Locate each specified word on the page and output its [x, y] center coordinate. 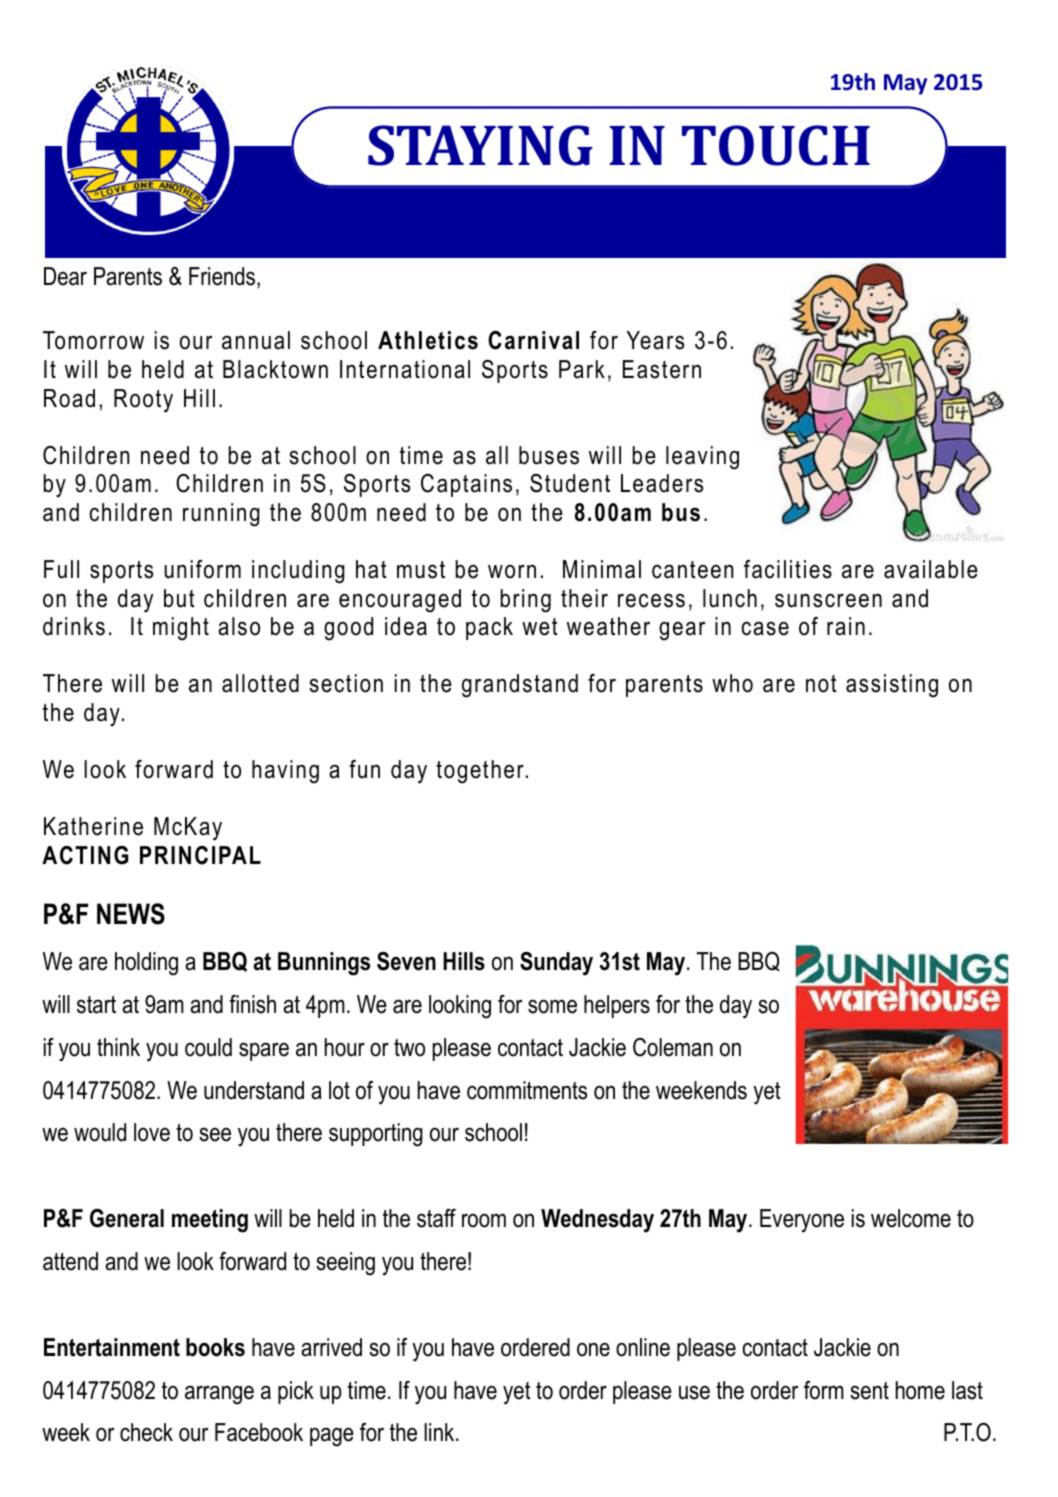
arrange [219, 1395]
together [480, 772]
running [221, 515]
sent [869, 1391]
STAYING [480, 145]
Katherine [93, 826]
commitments [527, 1090]
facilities [788, 569]
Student [570, 483]
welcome [911, 1218]
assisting [892, 686]
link [440, 1432]
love [152, 1132]
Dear [65, 276]
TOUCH [776, 145]
